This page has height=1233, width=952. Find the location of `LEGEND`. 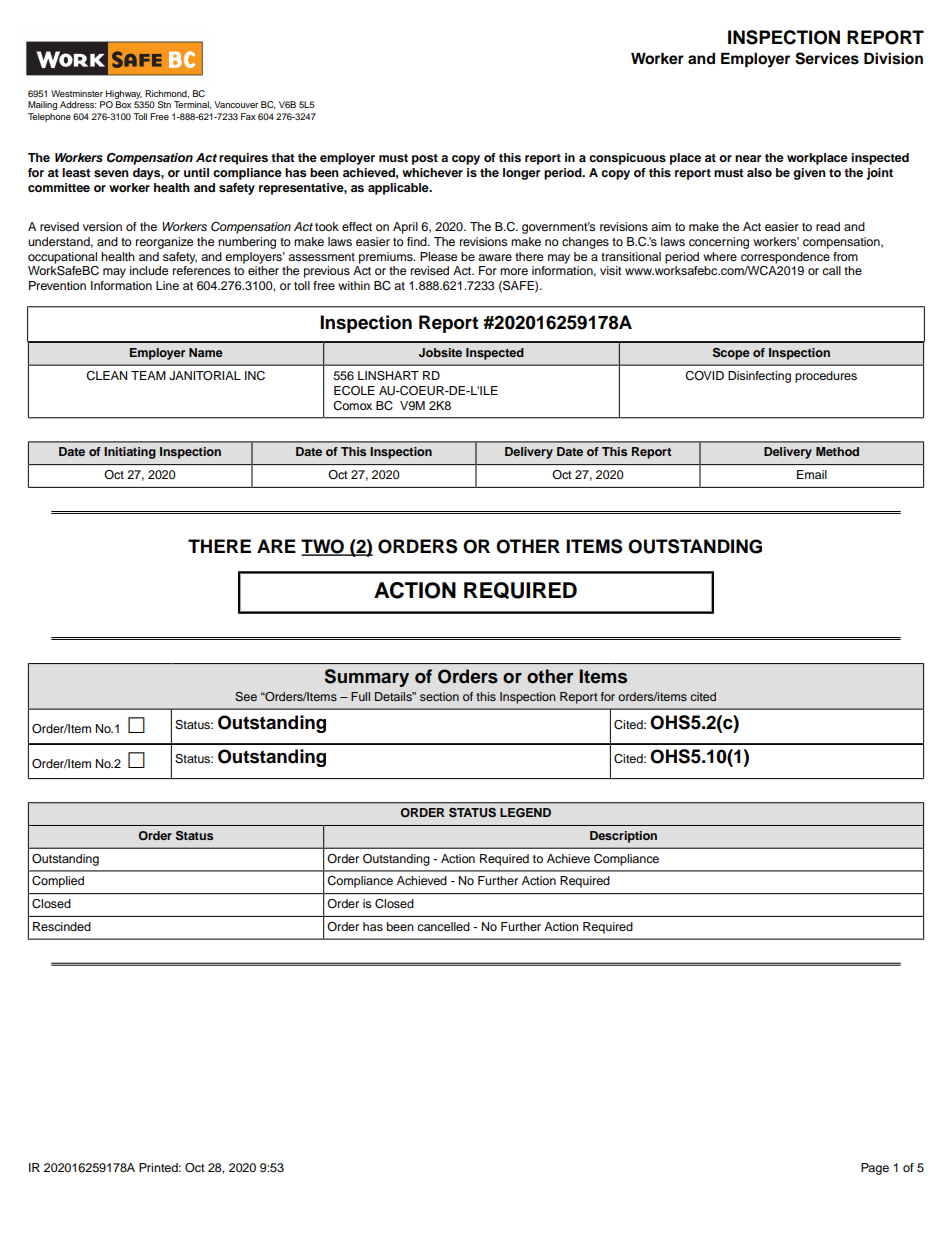

LEGEND is located at coordinates (525, 813).
